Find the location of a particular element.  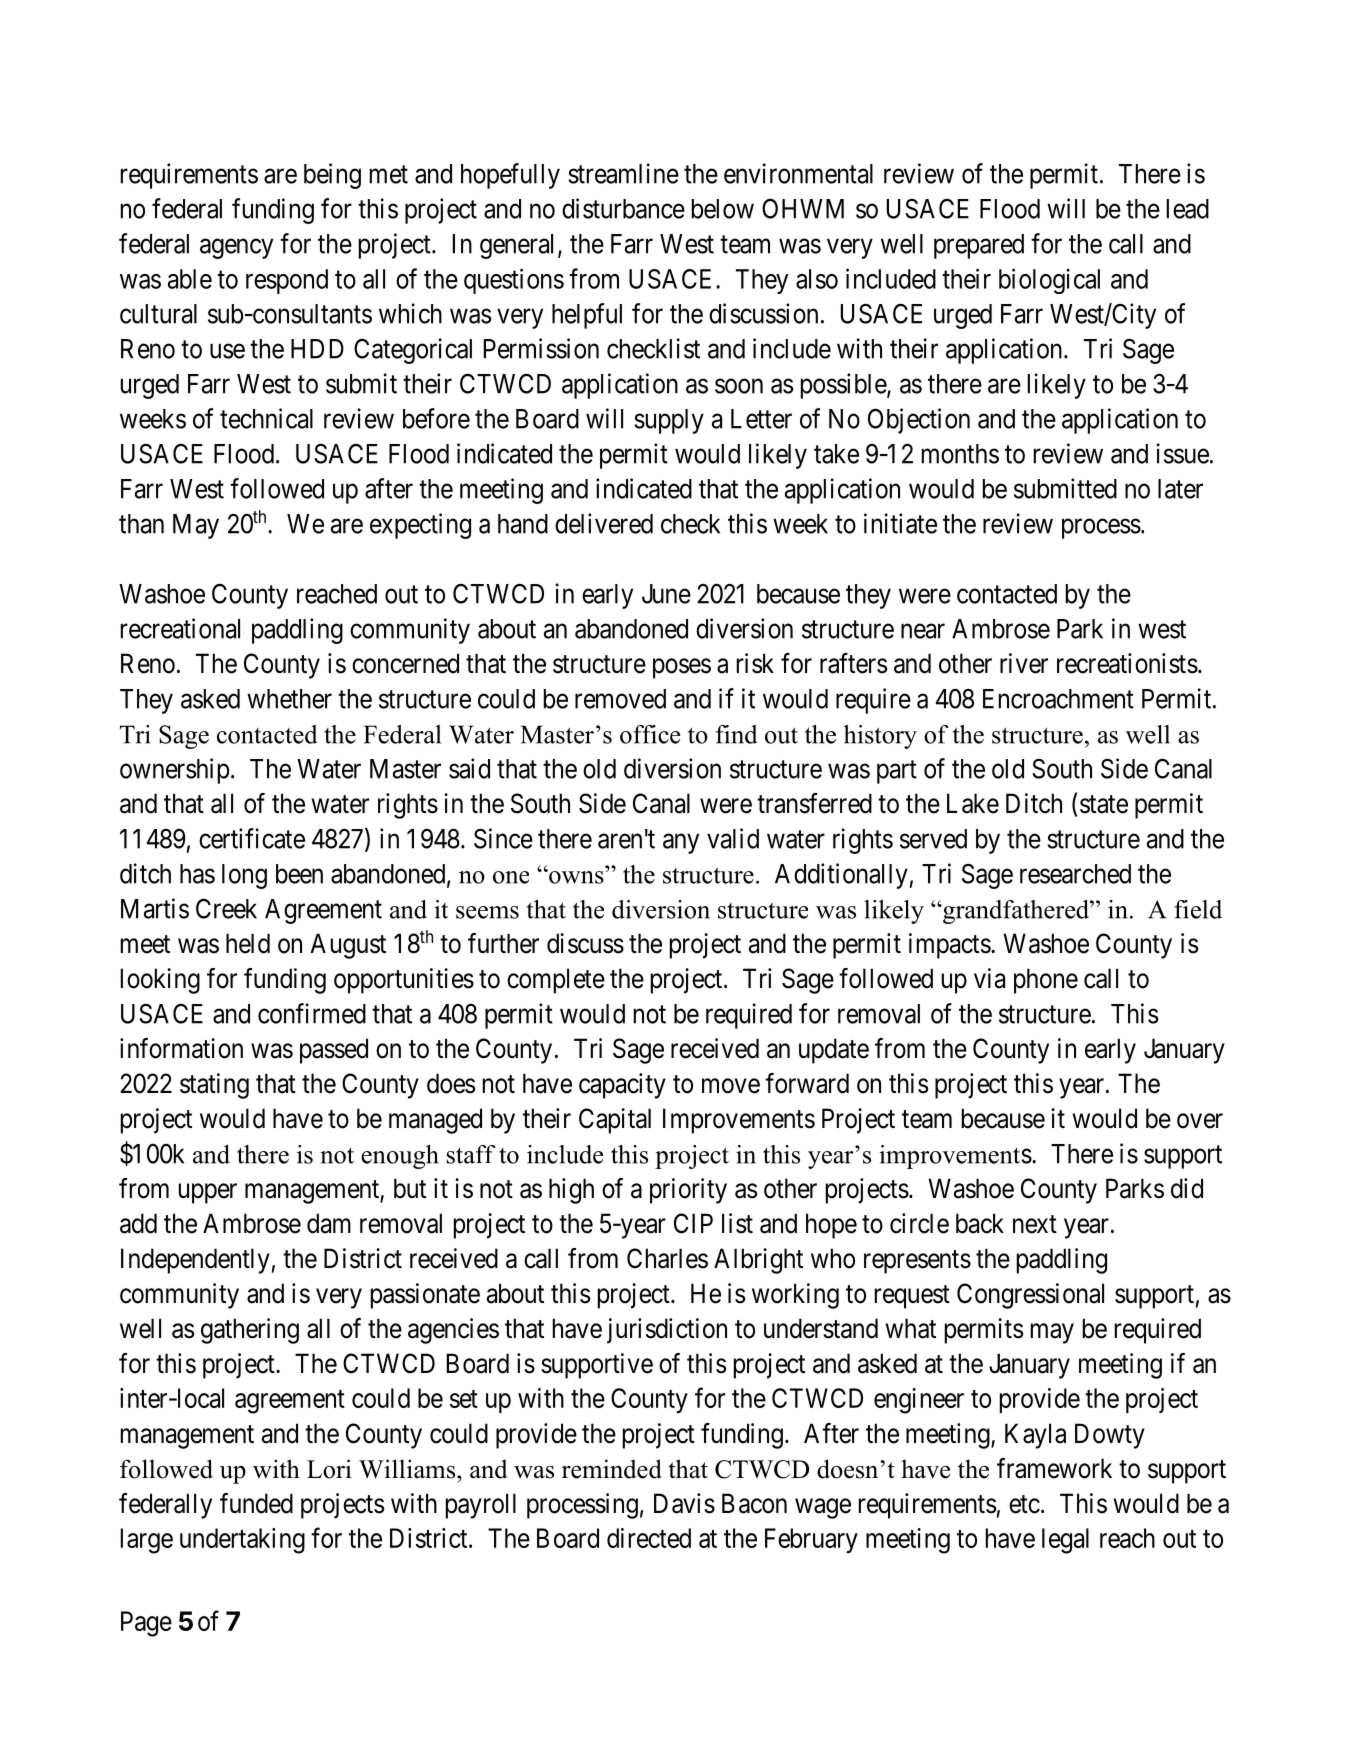

undertaking is located at coordinates (242, 1541).
